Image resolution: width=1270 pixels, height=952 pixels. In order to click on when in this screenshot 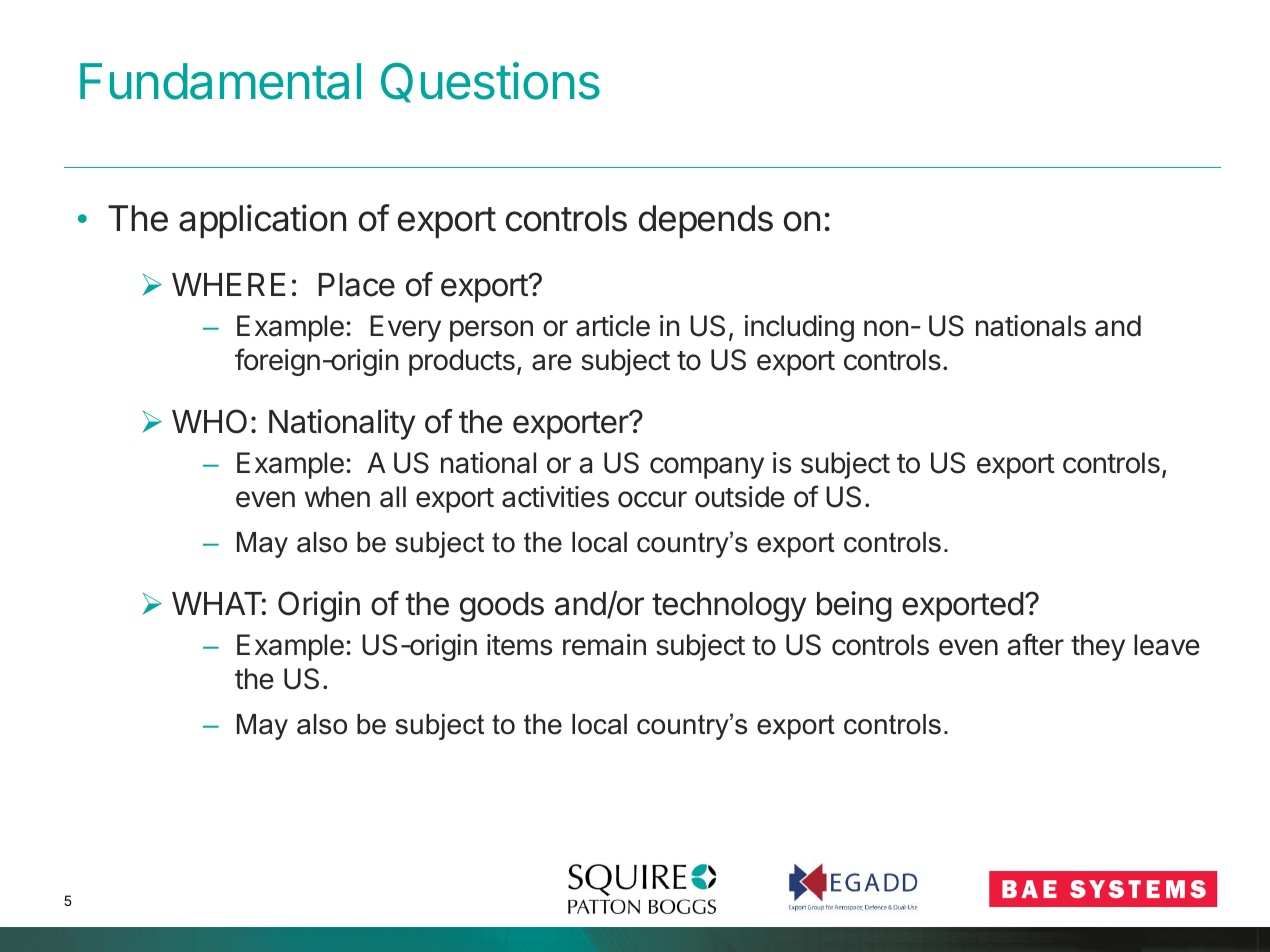, I will do `click(337, 497)`.
